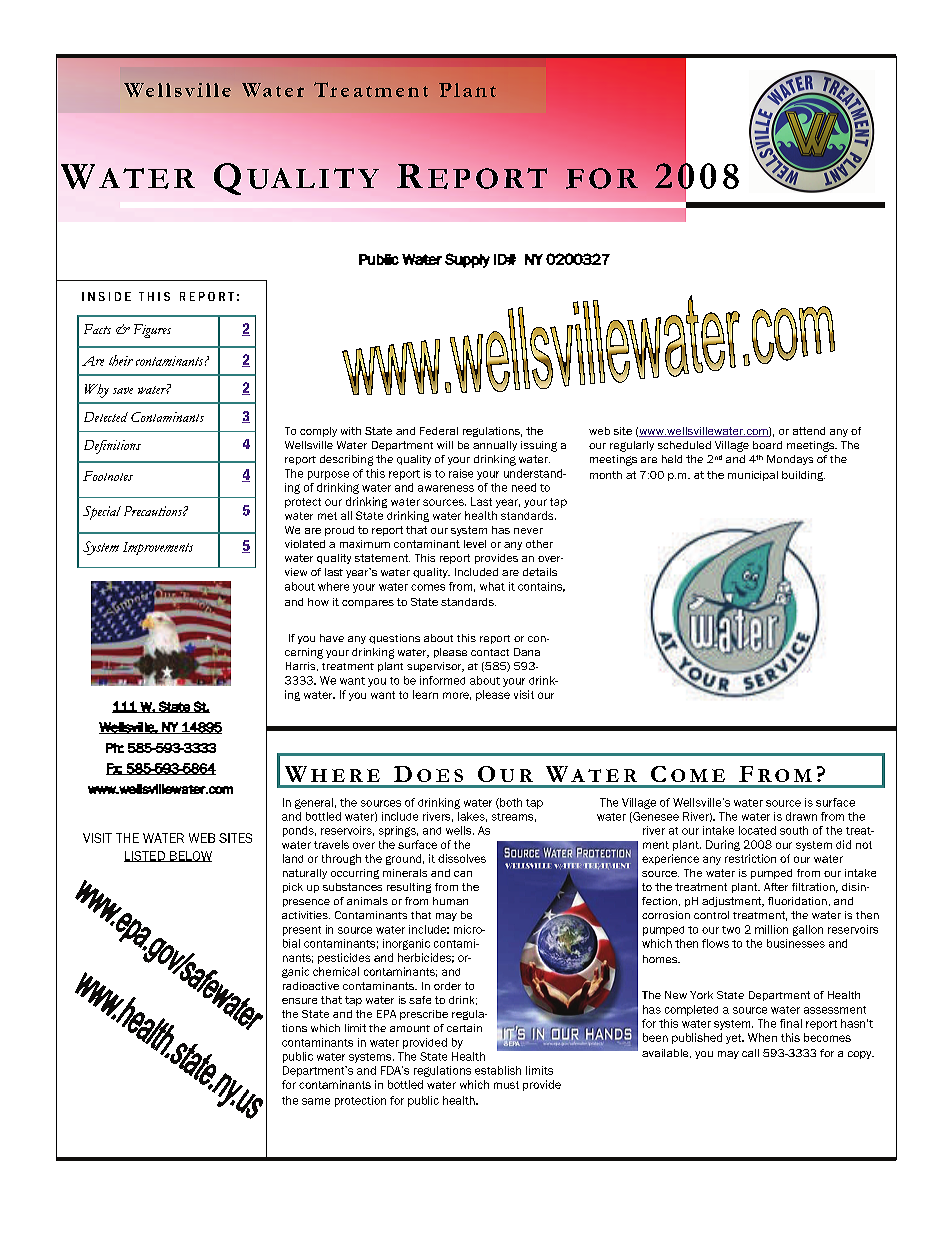 The width and height of the screenshot is (952, 1233). I want to click on same, so click(316, 1101).
